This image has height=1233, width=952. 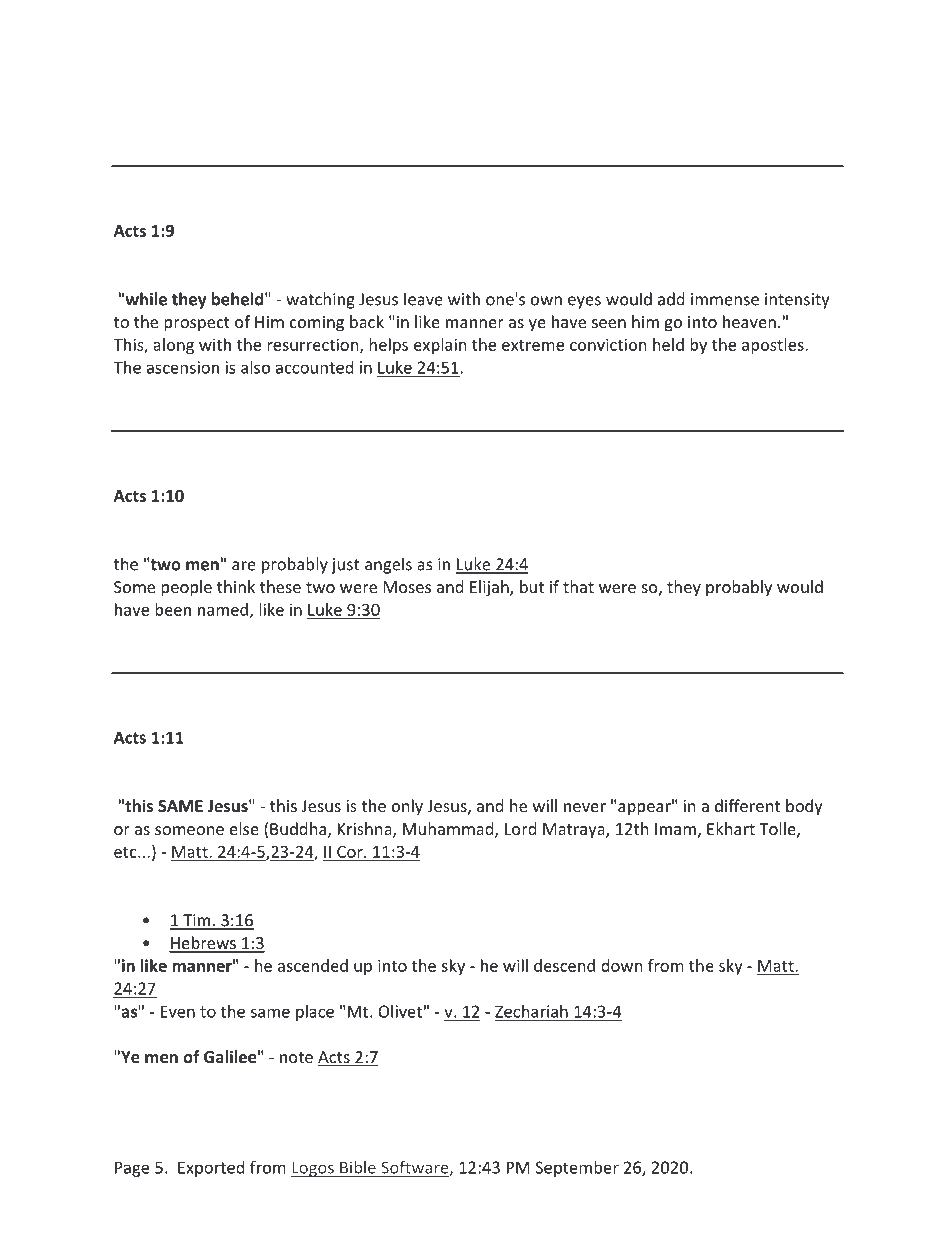 What do you see at coordinates (244, 828) in the image?
I see `else` at bounding box center [244, 828].
